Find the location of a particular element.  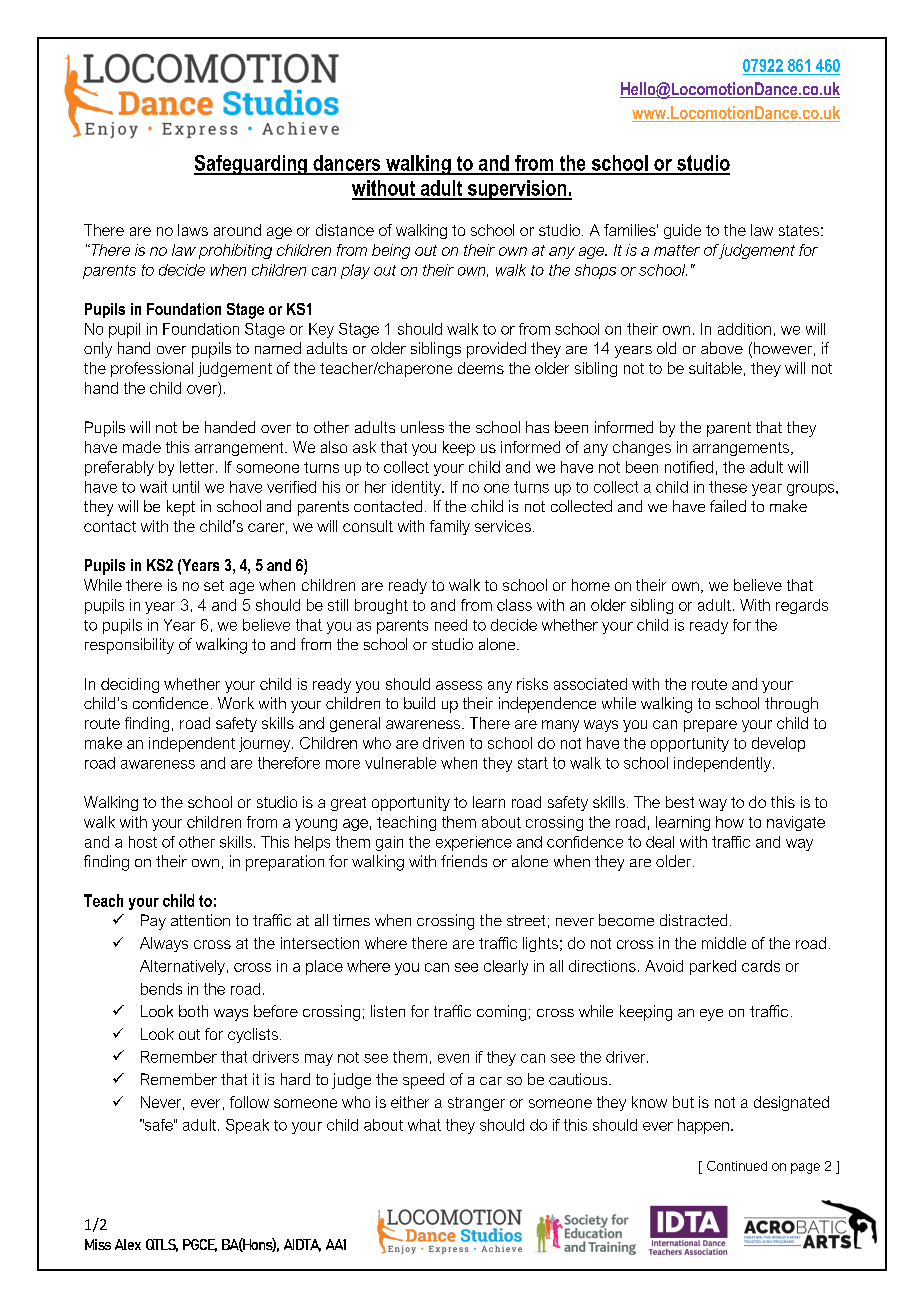

laws is located at coordinates (193, 230).
